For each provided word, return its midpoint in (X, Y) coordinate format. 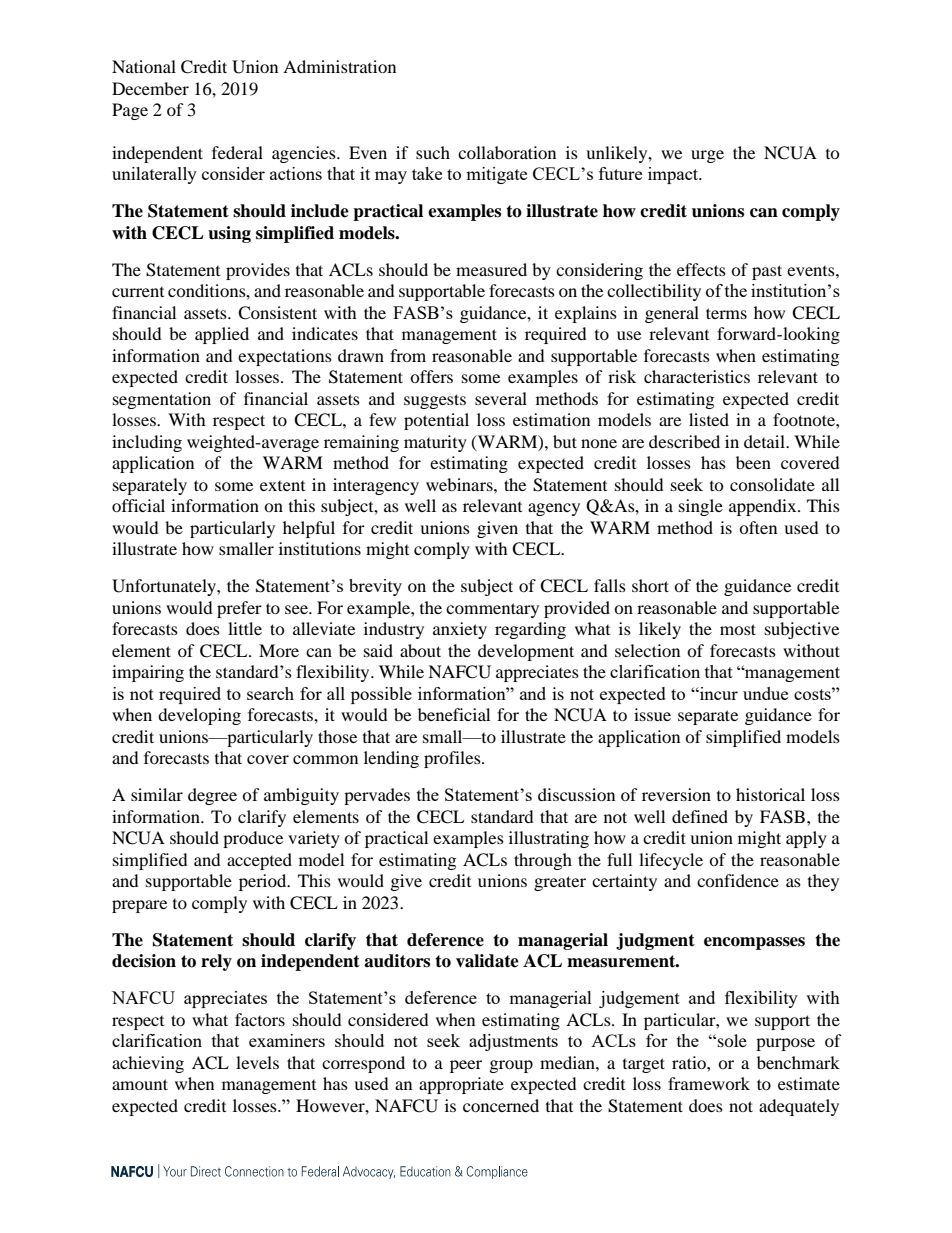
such (433, 152)
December (150, 88)
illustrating (549, 839)
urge (707, 156)
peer (466, 1066)
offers (431, 376)
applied (222, 335)
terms (726, 313)
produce (253, 839)
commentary (492, 610)
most (738, 629)
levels (257, 1062)
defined (700, 816)
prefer (239, 609)
